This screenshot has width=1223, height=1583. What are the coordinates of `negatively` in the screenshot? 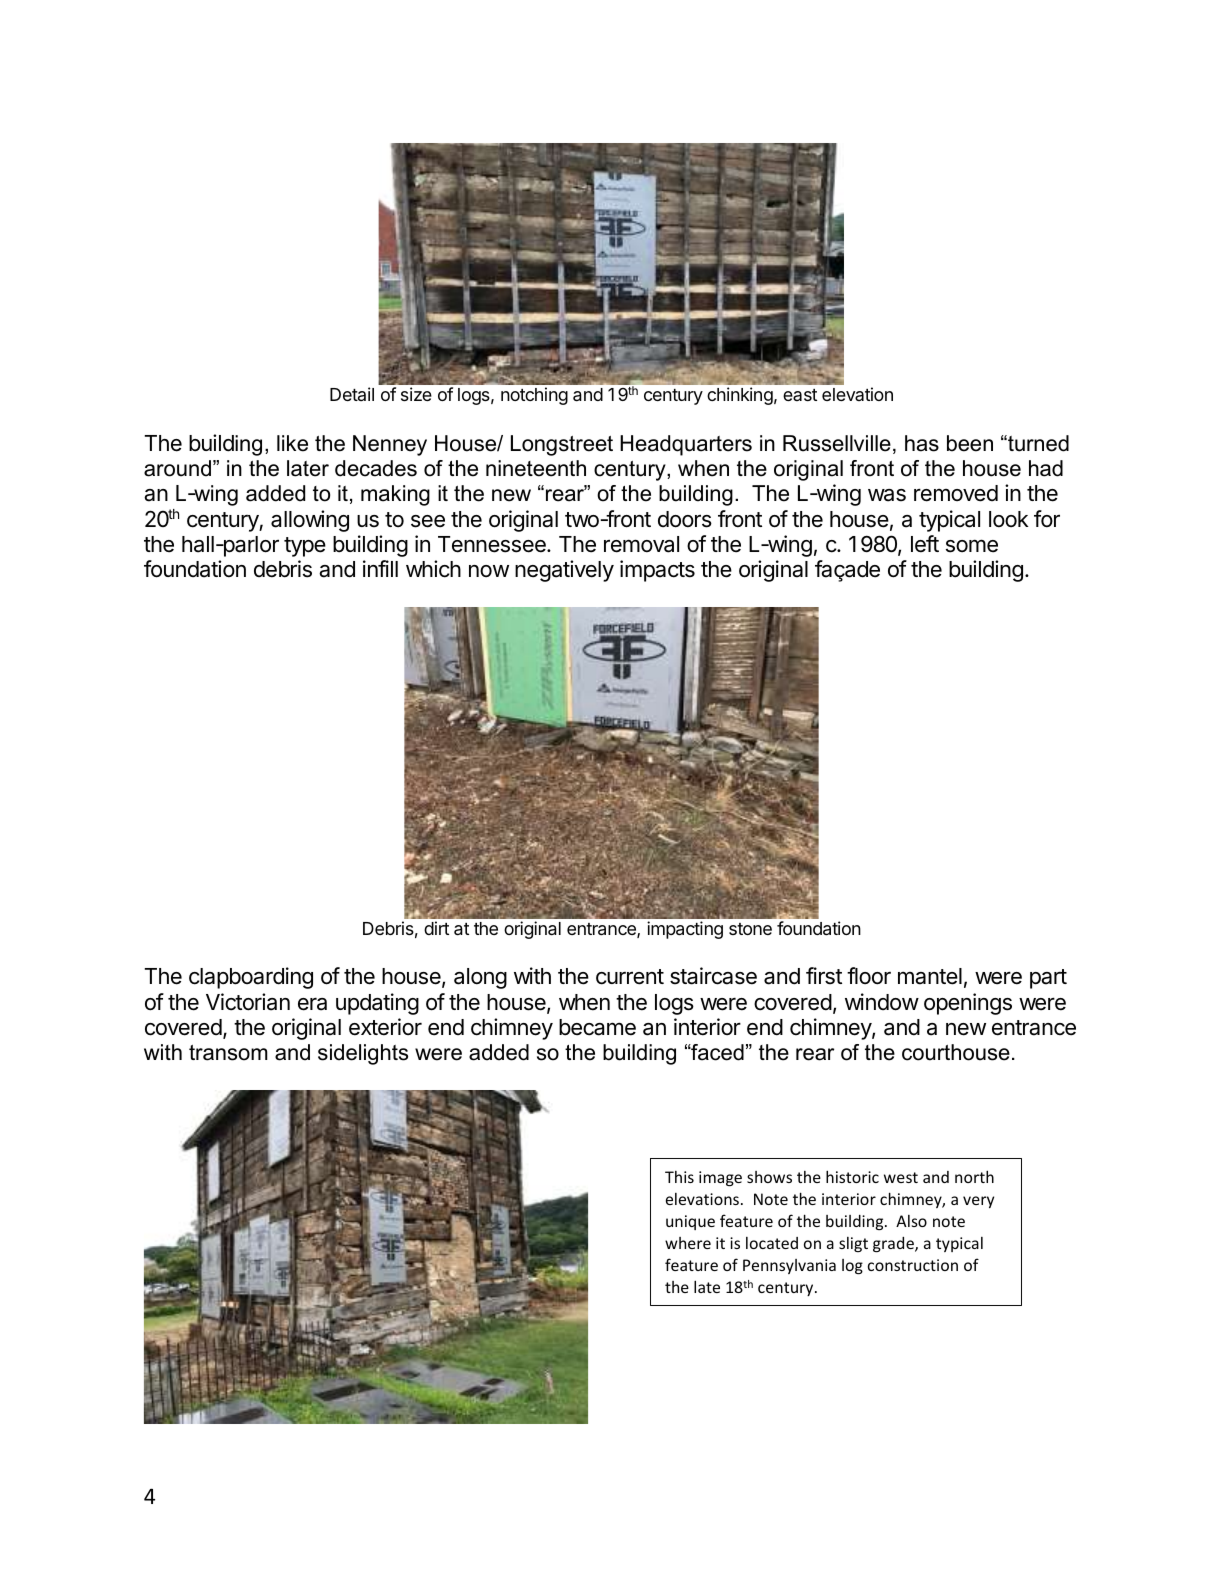 It's located at (564, 571).
